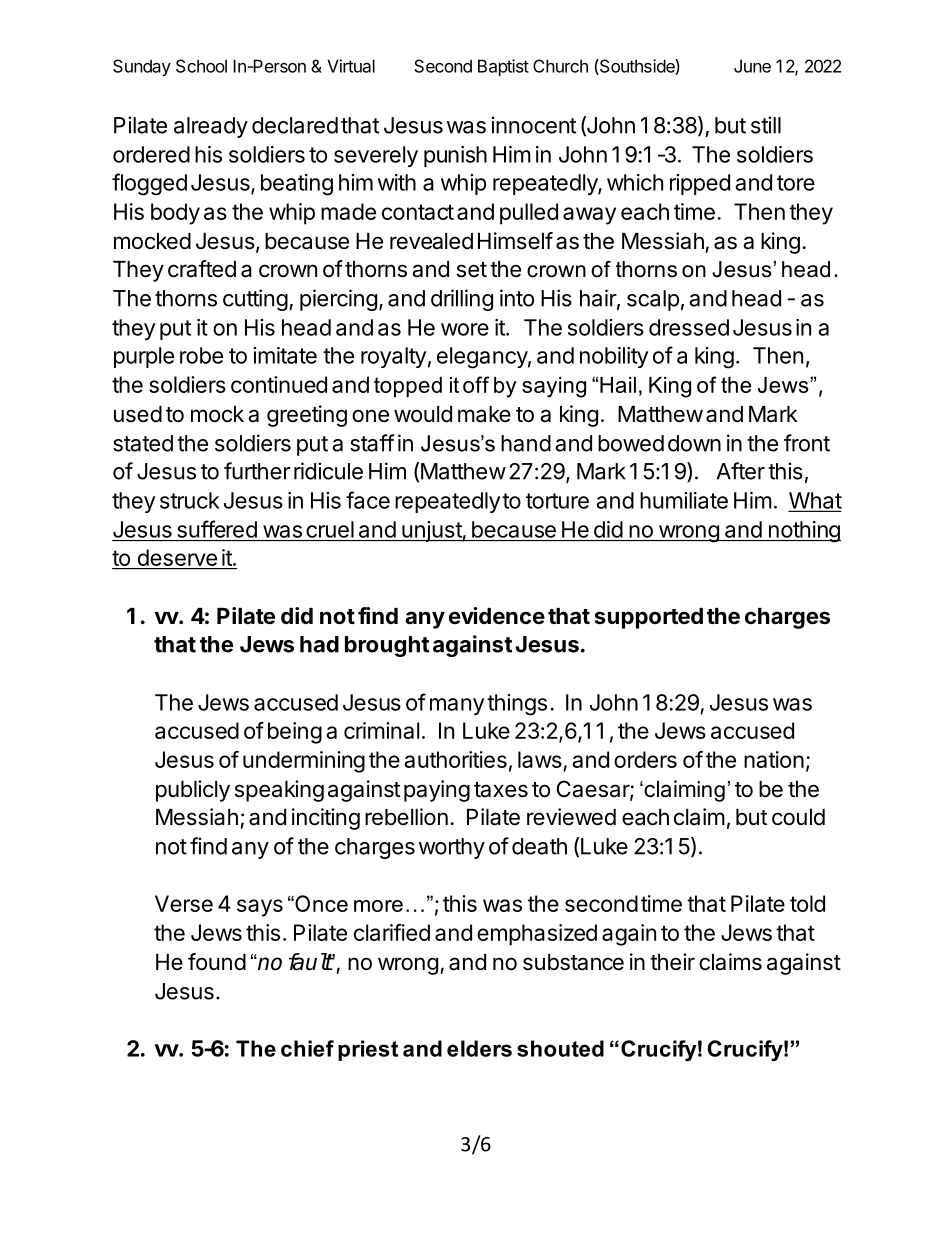  What do you see at coordinates (497, 615) in the image?
I see `evidence` at bounding box center [497, 615].
